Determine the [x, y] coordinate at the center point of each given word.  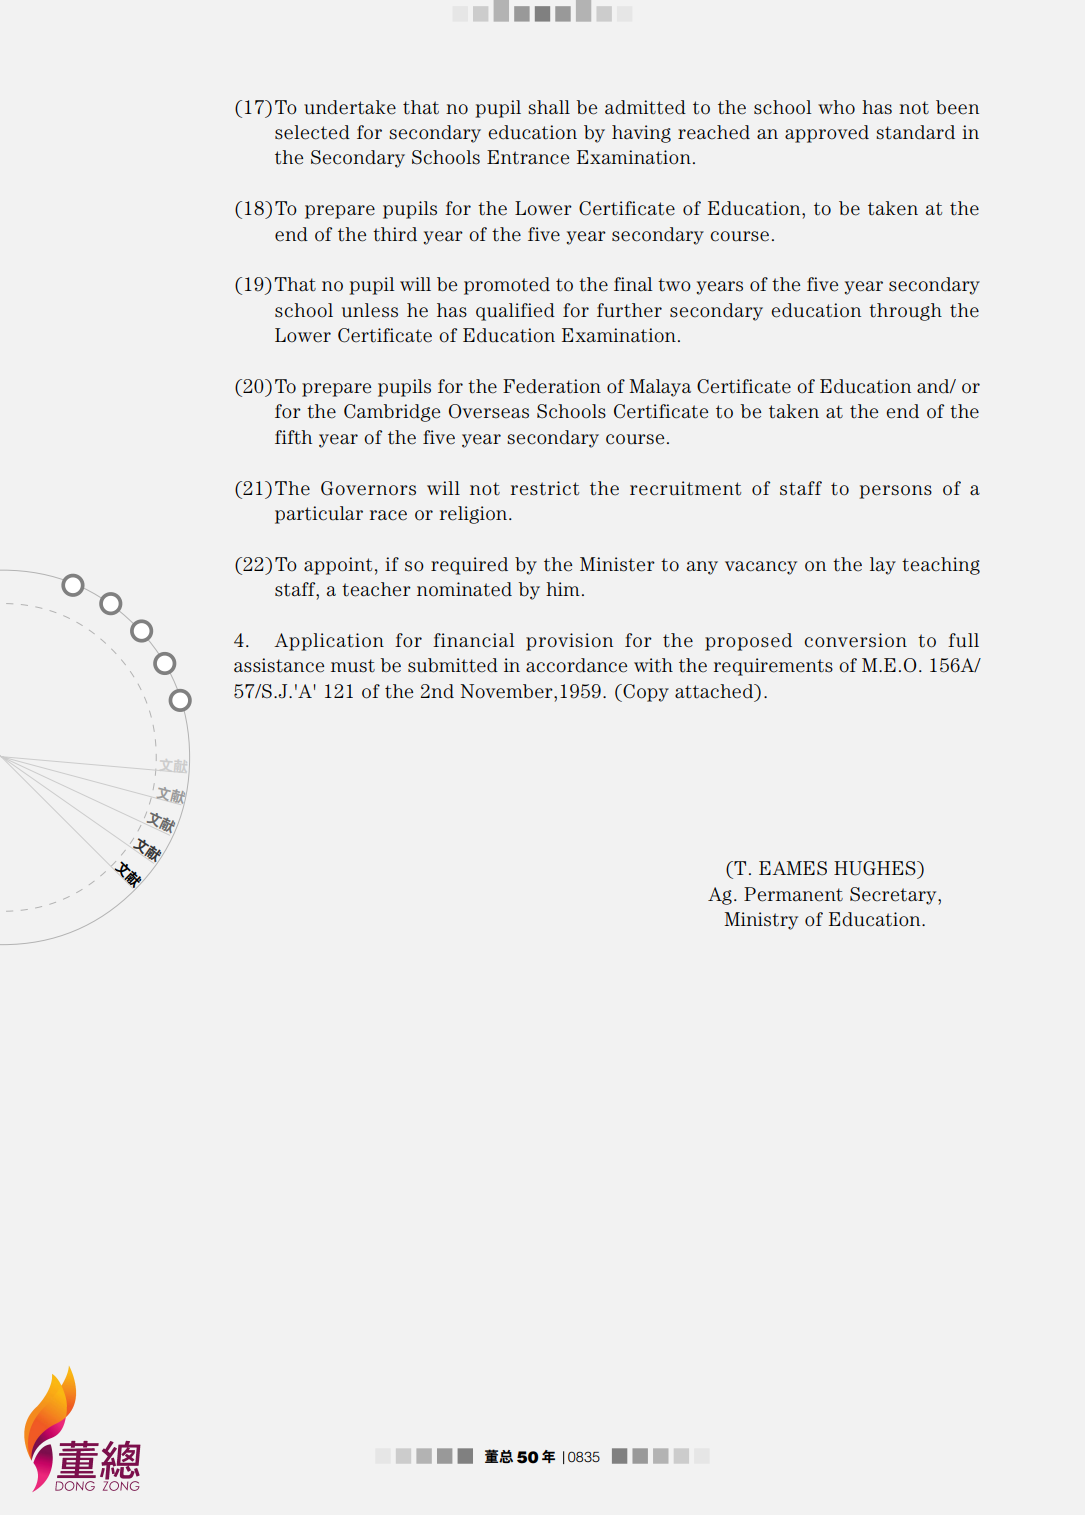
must [353, 666]
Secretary [894, 896]
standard [915, 132]
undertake [350, 107]
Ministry [761, 921]
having [641, 134]
